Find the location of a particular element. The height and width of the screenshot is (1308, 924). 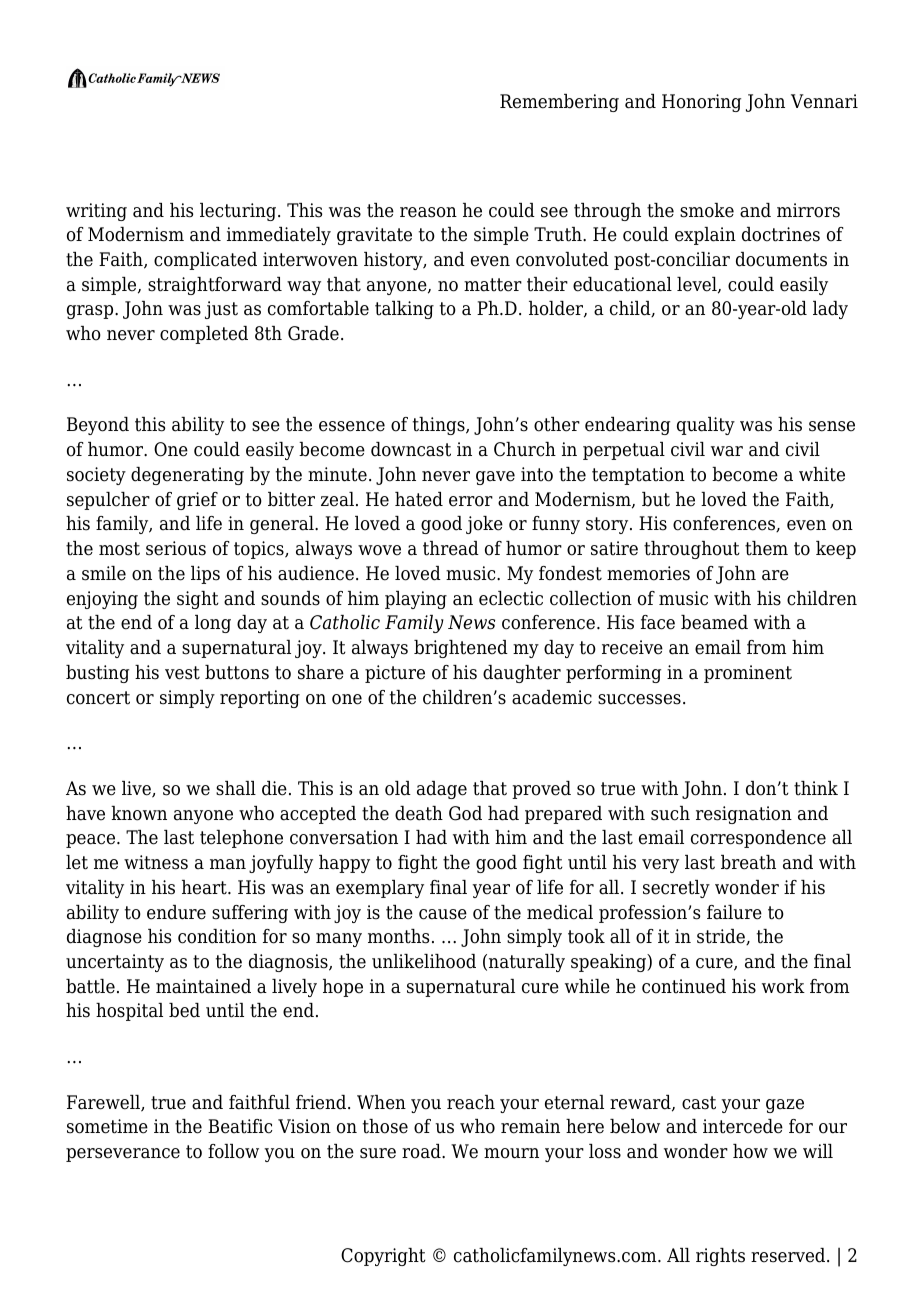

Copyright is located at coordinates (383, 1257).
